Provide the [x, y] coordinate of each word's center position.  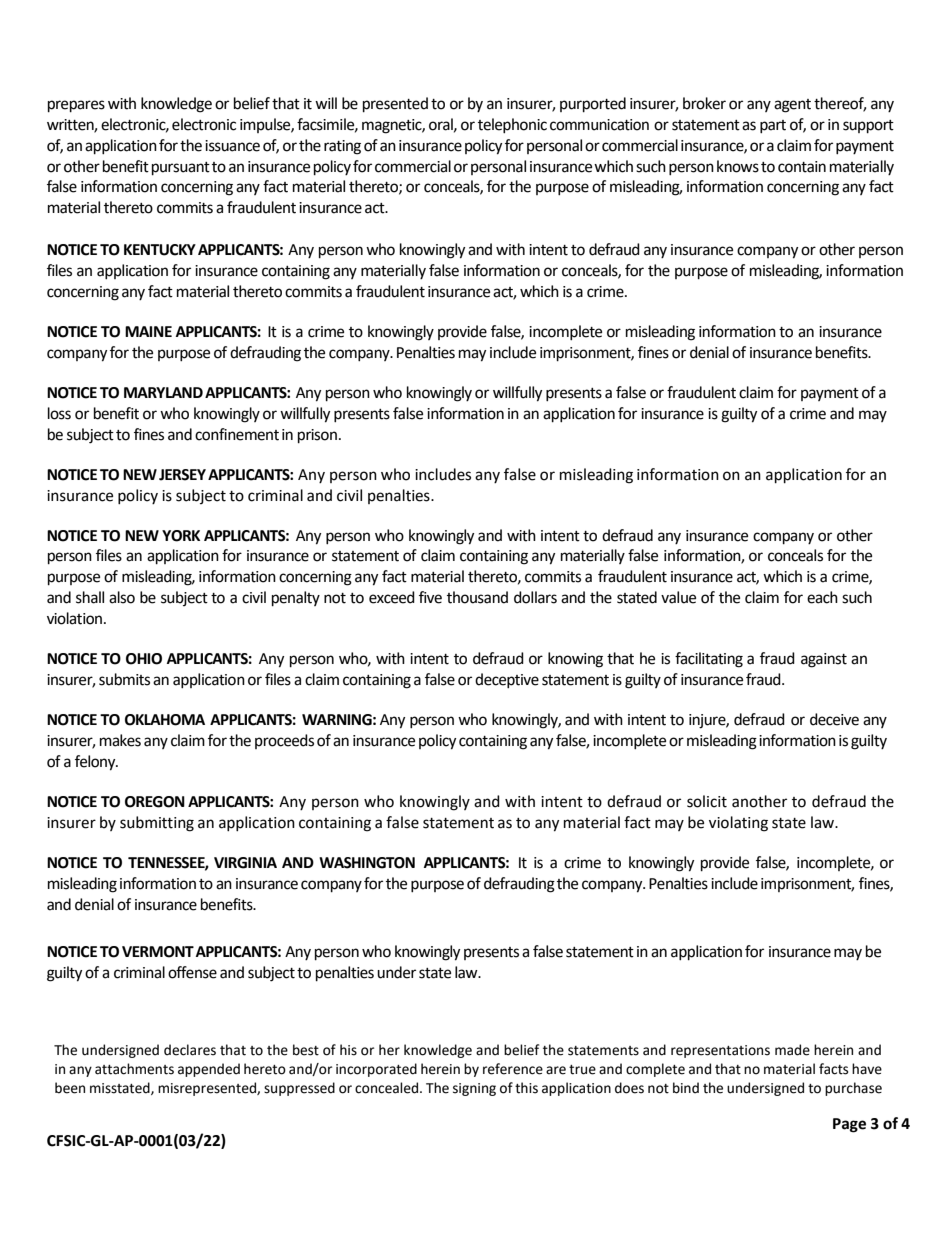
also [122, 597]
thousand [477, 597]
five [430, 597]
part [773, 126]
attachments [134, 1069]
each [822, 597]
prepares [76, 106]
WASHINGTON [367, 863]
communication [599, 125]
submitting [157, 824]
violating [738, 824]
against [824, 660]
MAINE [148, 331]
